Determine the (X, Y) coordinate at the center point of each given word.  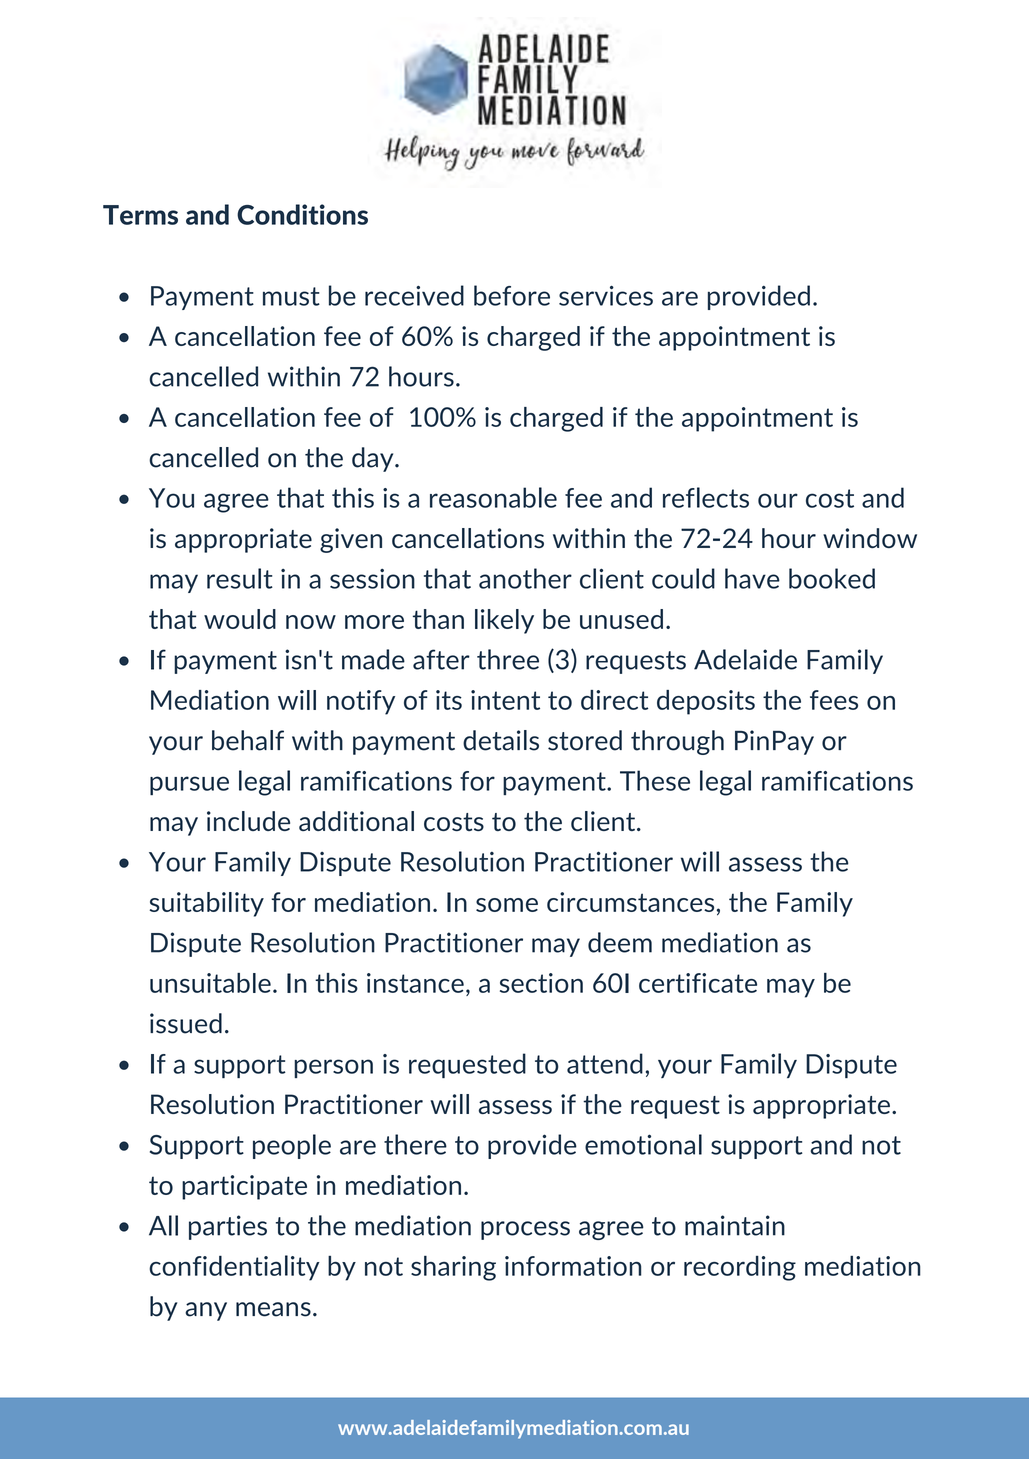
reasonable (493, 497)
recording (740, 1268)
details (501, 740)
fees (834, 700)
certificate (698, 983)
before (512, 295)
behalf (248, 740)
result (240, 578)
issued (186, 1023)
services (606, 296)
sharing (453, 1268)
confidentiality (234, 1268)
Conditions (302, 214)
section (541, 983)
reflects (706, 497)
